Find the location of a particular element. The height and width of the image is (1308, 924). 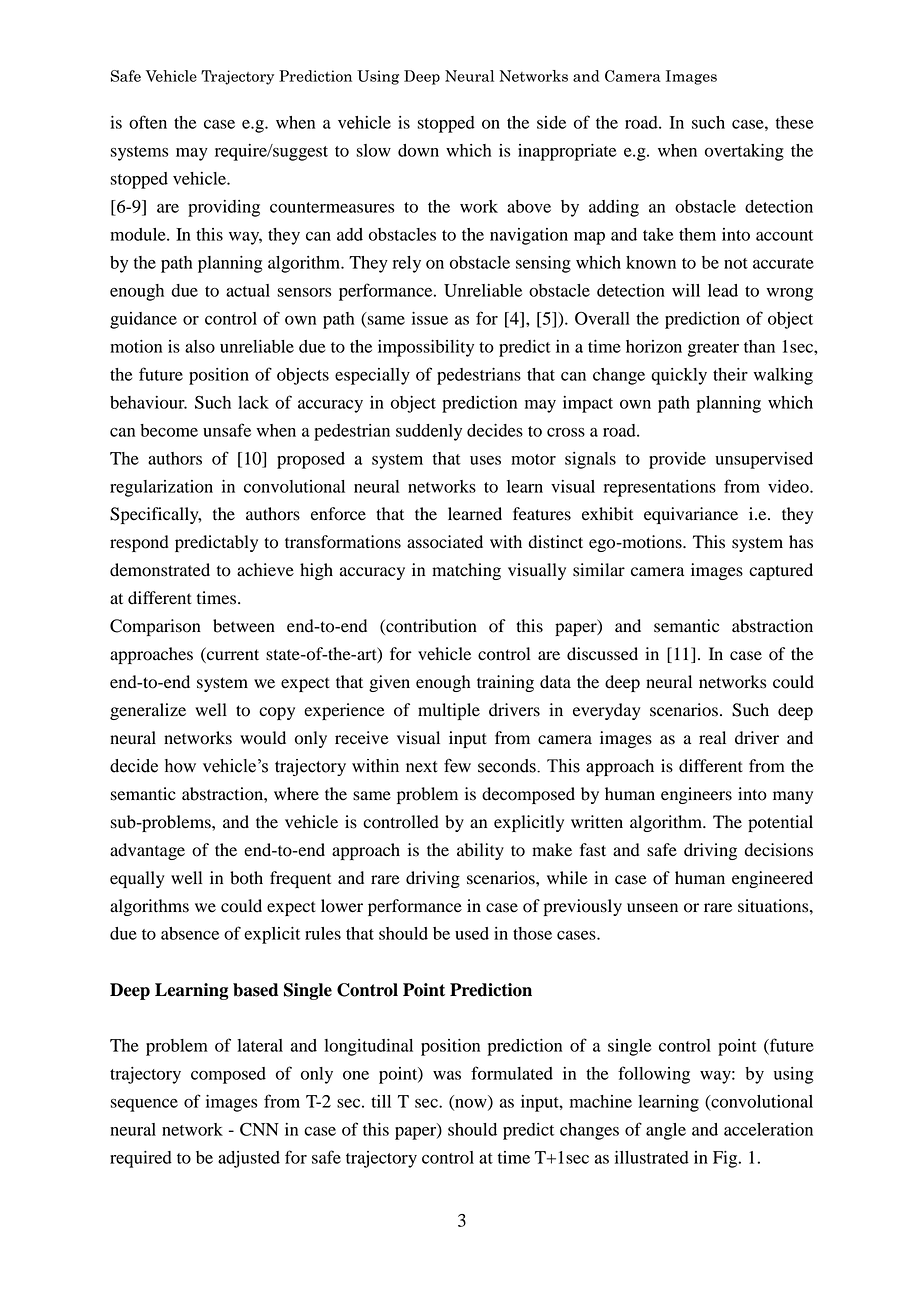

CNN is located at coordinates (259, 1129).
